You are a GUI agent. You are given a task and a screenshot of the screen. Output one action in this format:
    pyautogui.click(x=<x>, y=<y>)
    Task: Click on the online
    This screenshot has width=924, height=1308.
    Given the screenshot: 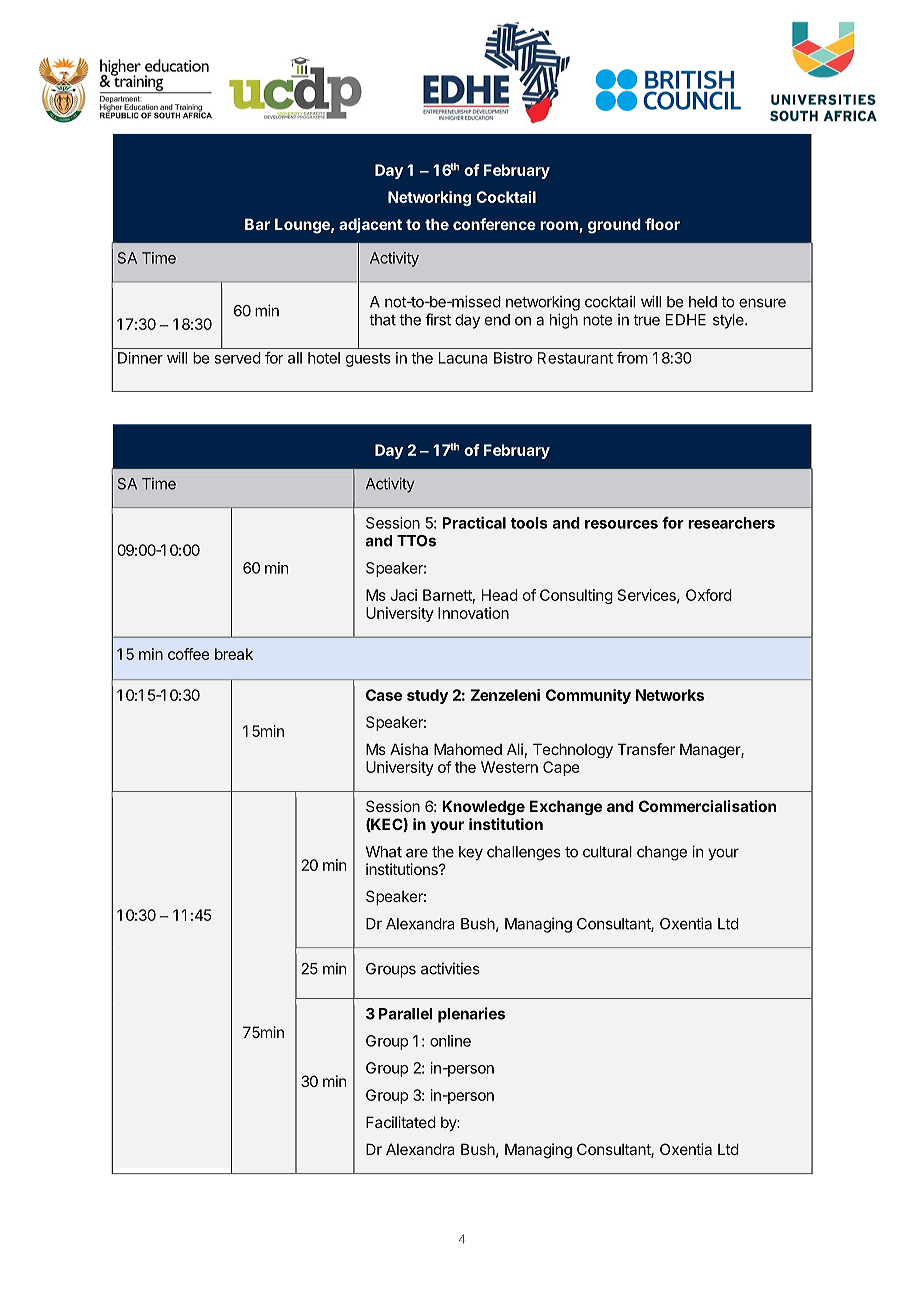 What is the action you would take?
    pyautogui.click(x=450, y=1041)
